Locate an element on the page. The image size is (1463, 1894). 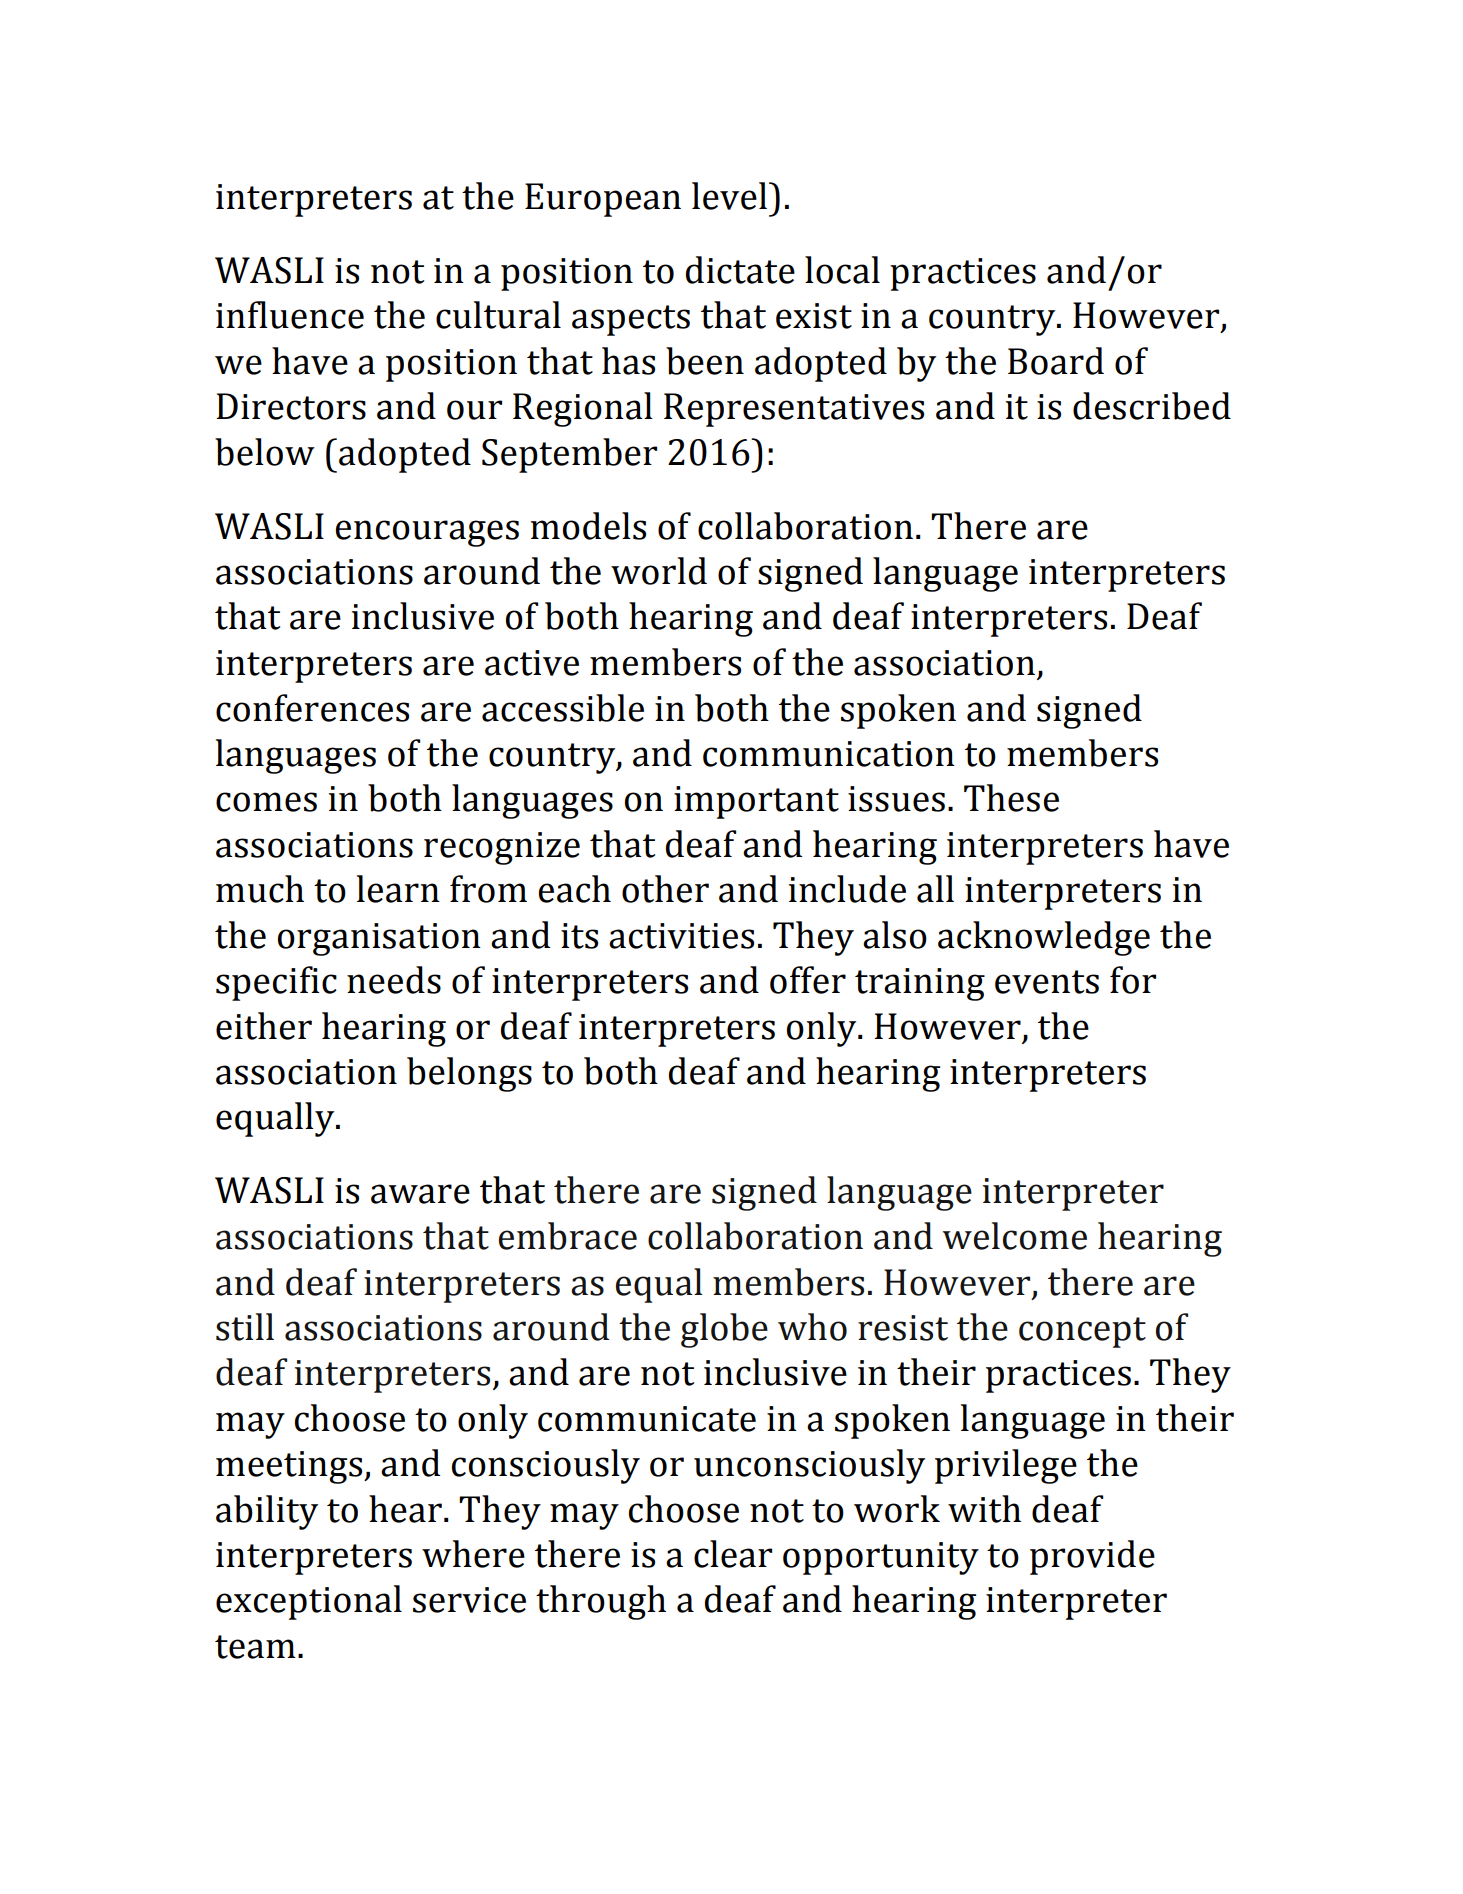
clear is located at coordinates (733, 1554).
